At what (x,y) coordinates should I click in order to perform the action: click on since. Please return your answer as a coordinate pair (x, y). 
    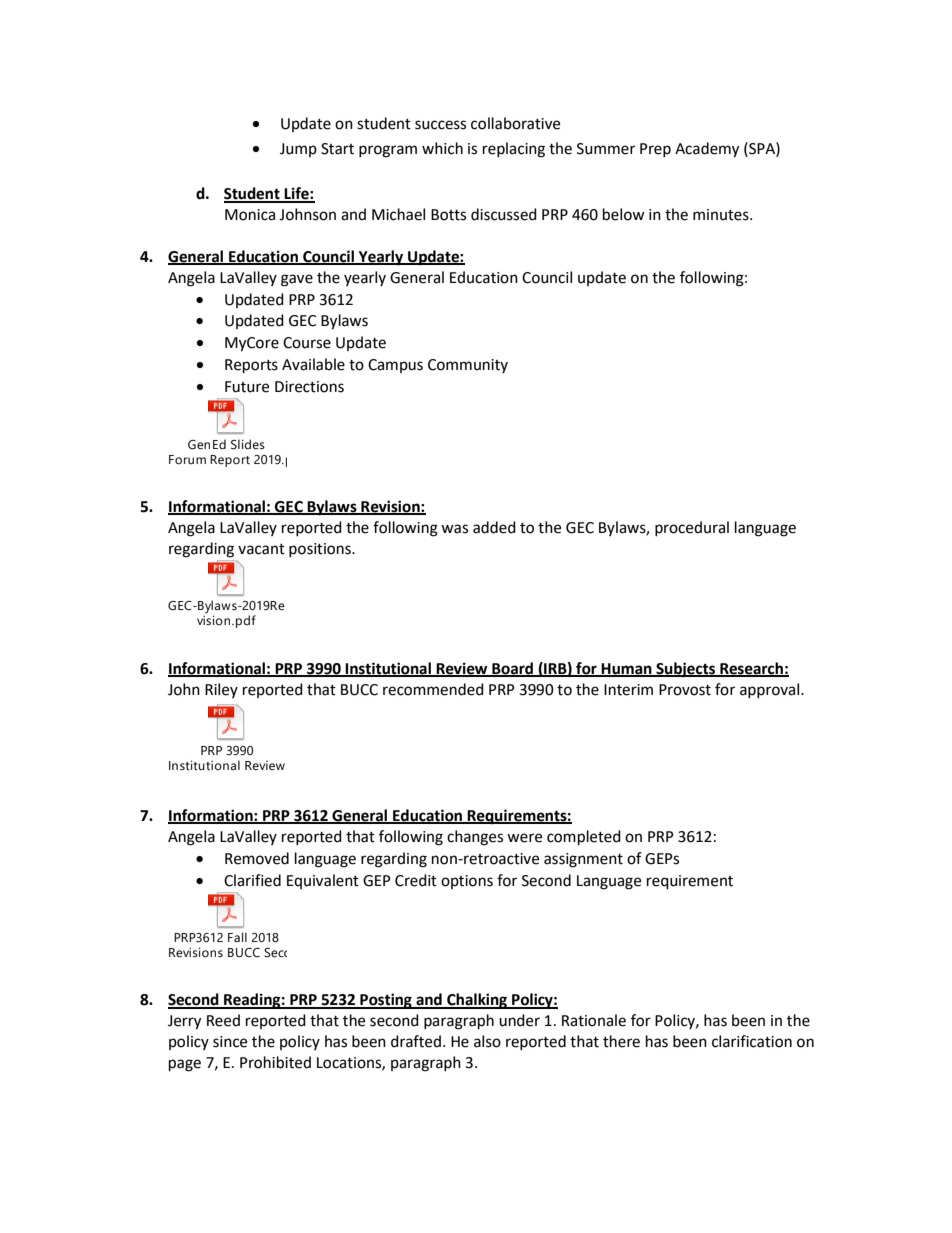
    Looking at the image, I should click on (230, 1042).
